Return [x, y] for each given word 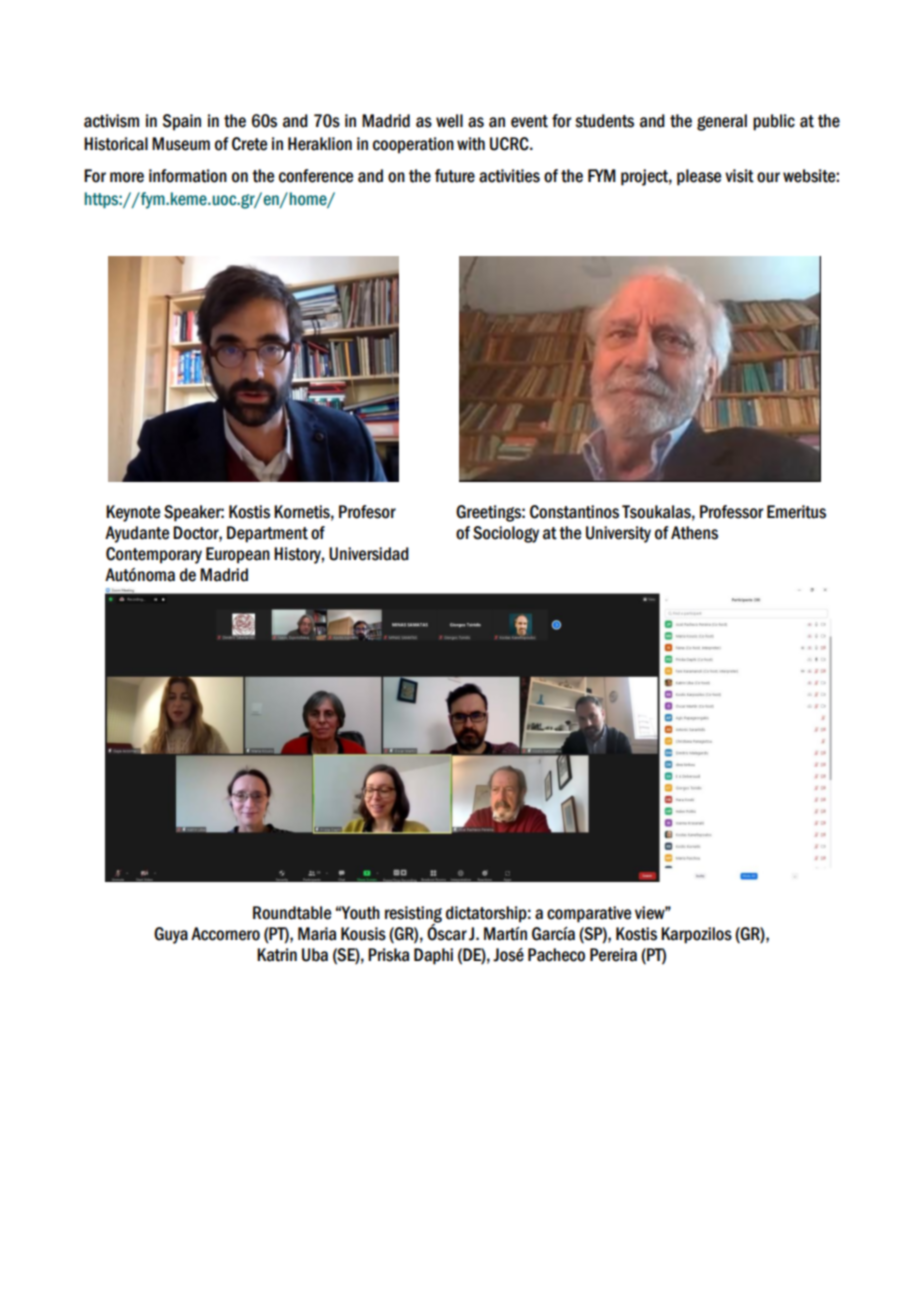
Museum [181, 144]
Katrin [277, 955]
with [471, 144]
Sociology [506, 534]
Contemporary [154, 555]
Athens [694, 533]
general [722, 122]
